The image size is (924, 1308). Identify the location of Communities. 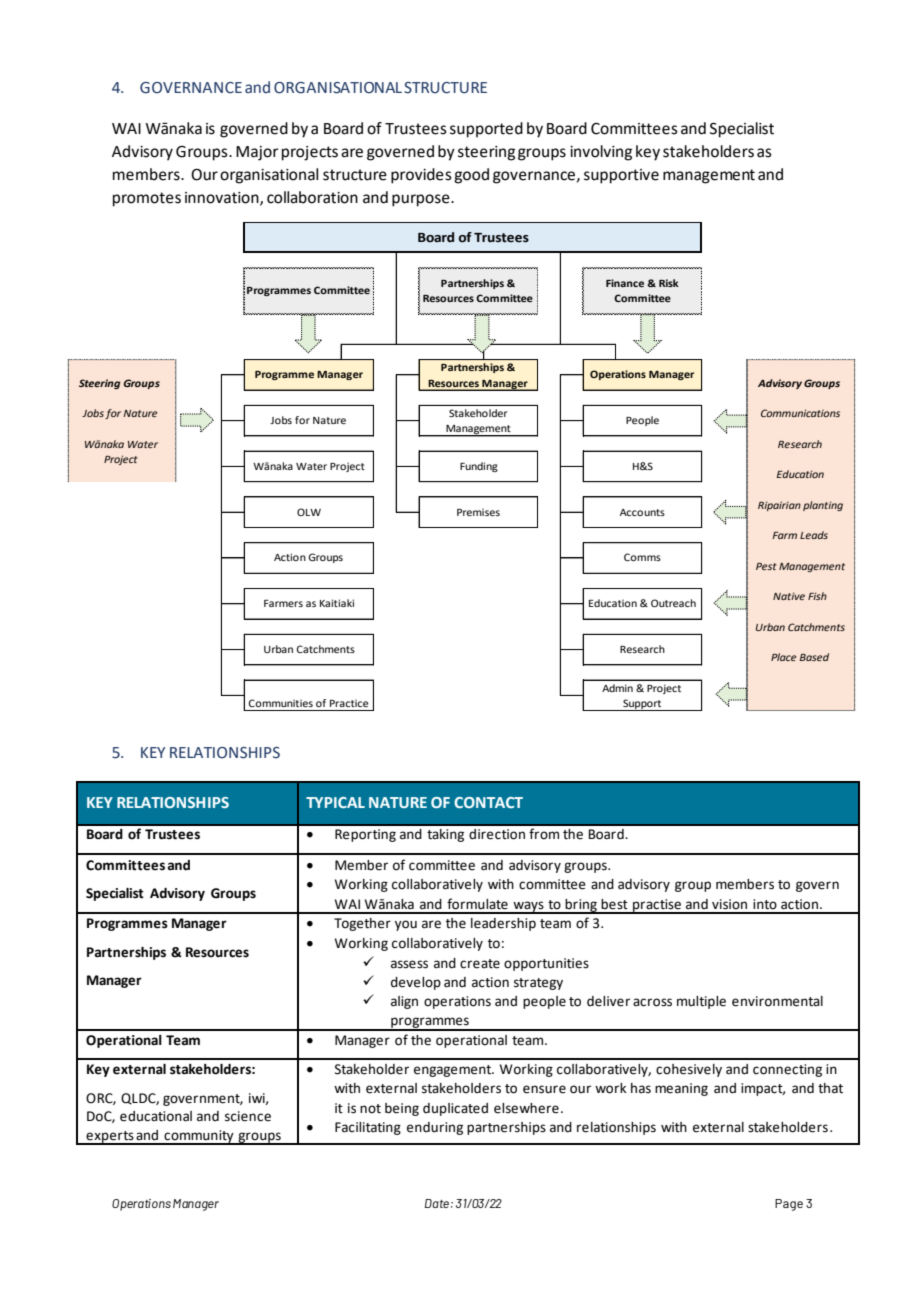
(280, 703).
